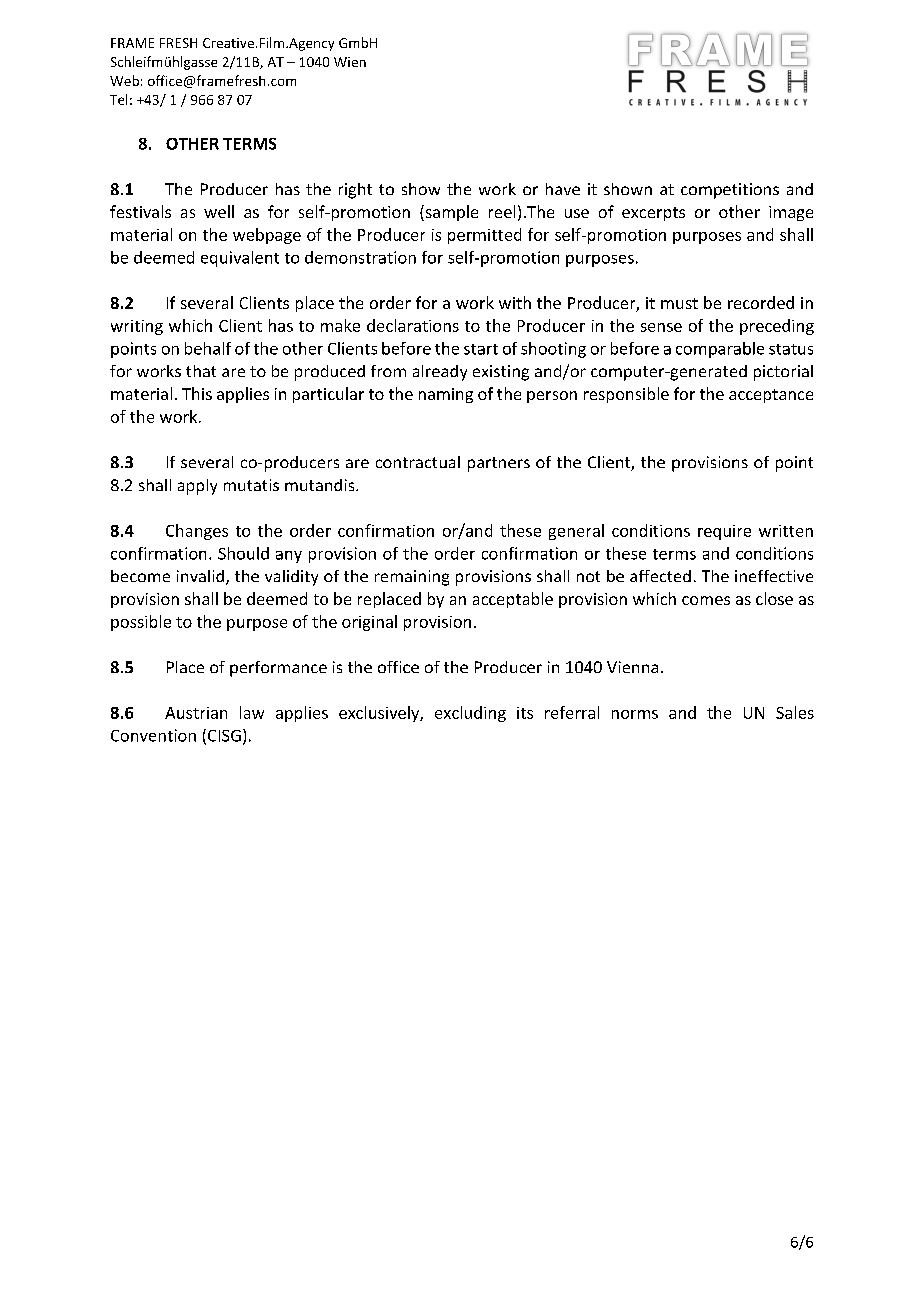  What do you see at coordinates (653, 214) in the document?
I see `excerpts` at bounding box center [653, 214].
